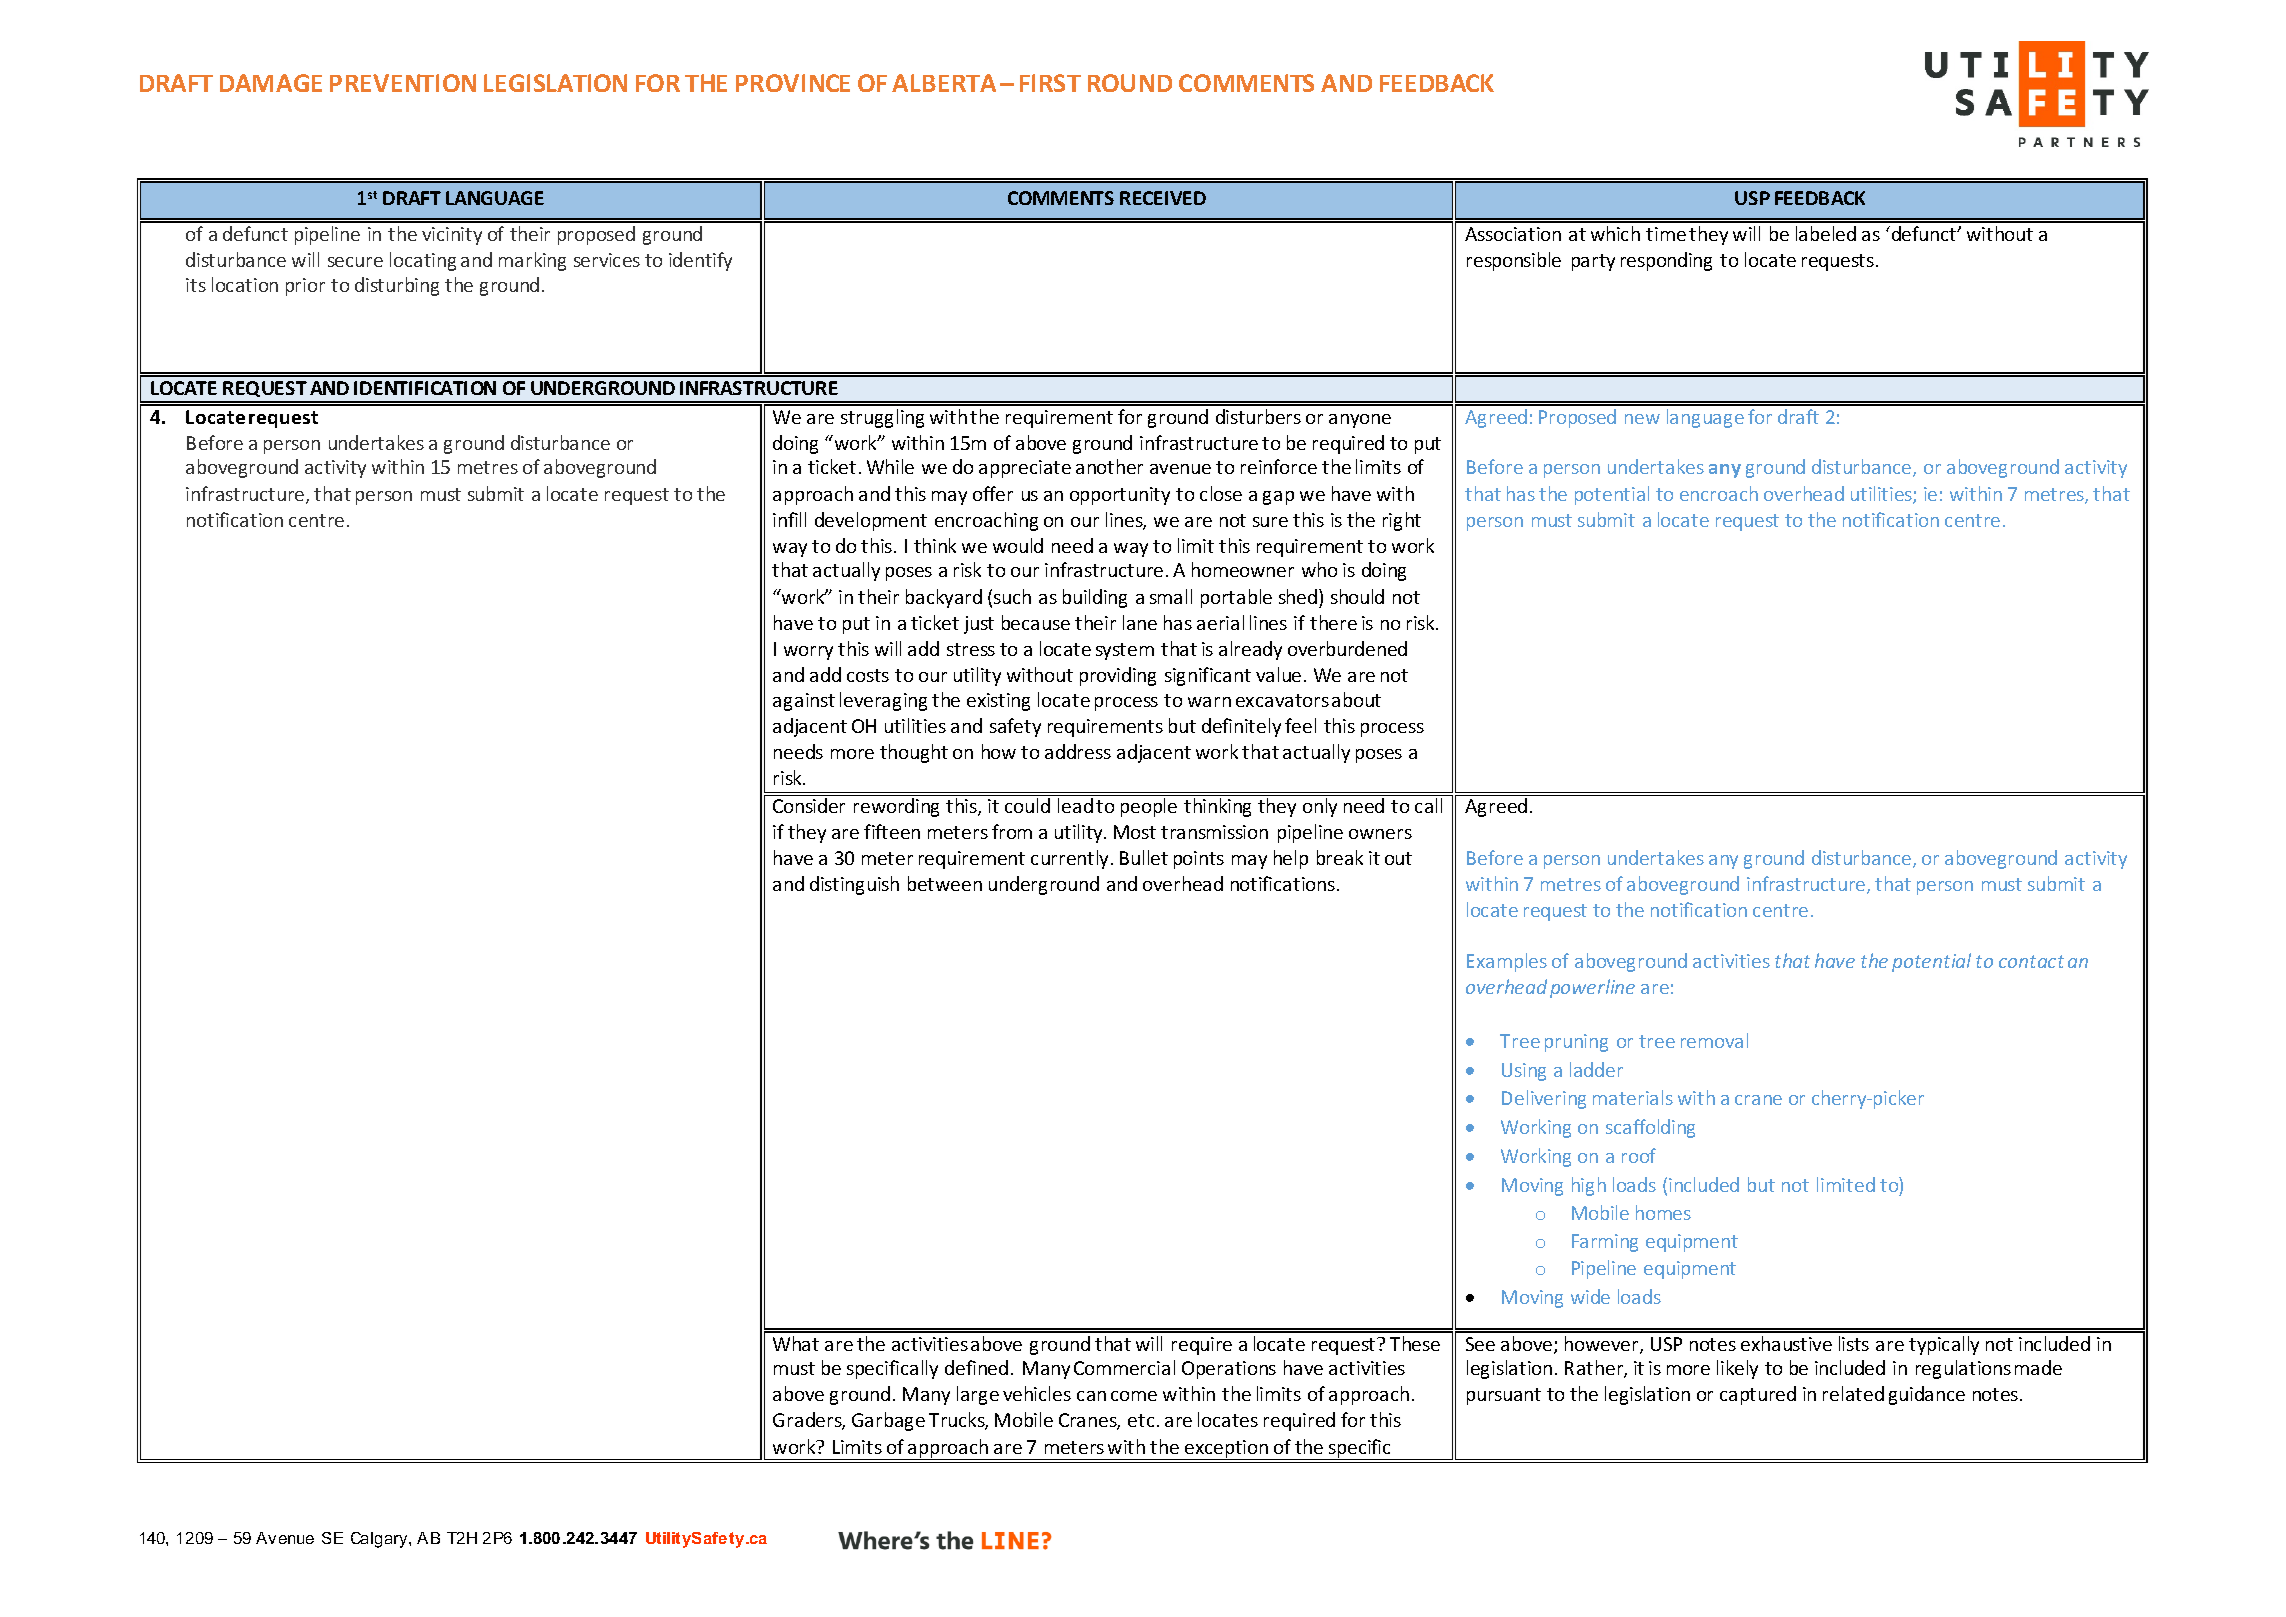  I want to click on Consider, so click(809, 805).
